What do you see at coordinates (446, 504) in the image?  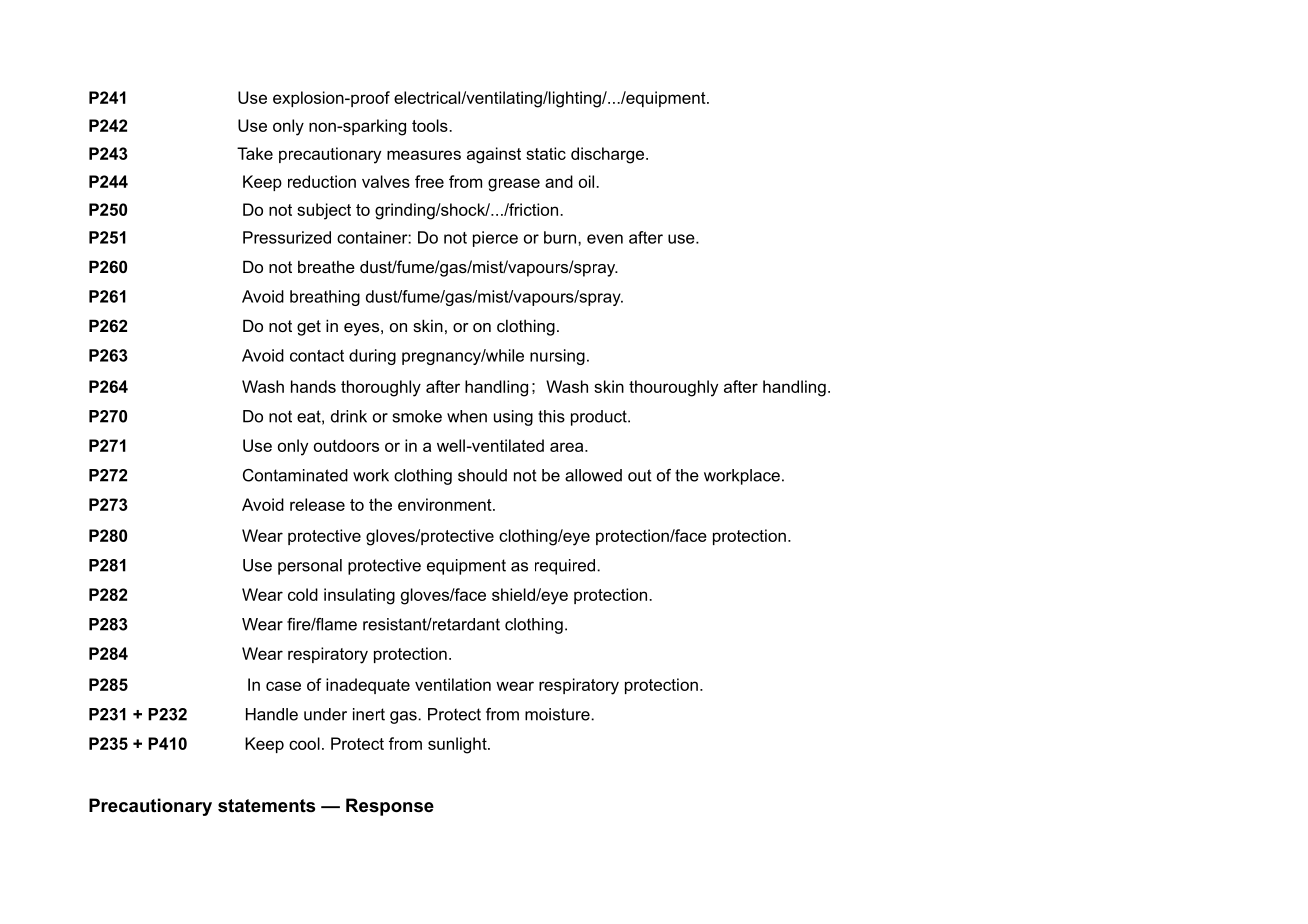 I see `environment` at bounding box center [446, 504].
